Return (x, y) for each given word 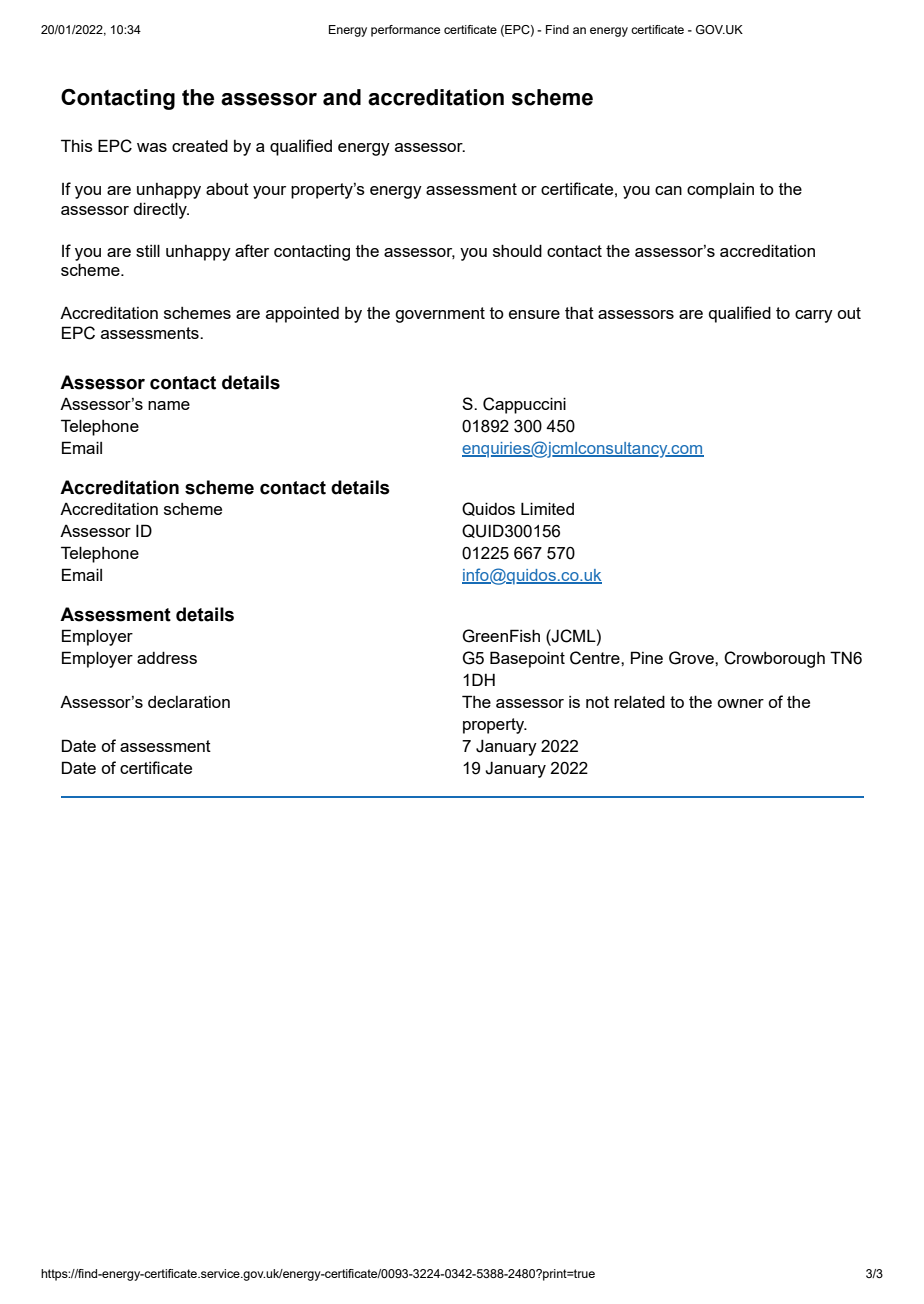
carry (814, 316)
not (597, 702)
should (517, 250)
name (169, 405)
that (579, 312)
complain (720, 190)
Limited (547, 508)
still (148, 250)
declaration (189, 702)
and (342, 97)
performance (405, 31)
